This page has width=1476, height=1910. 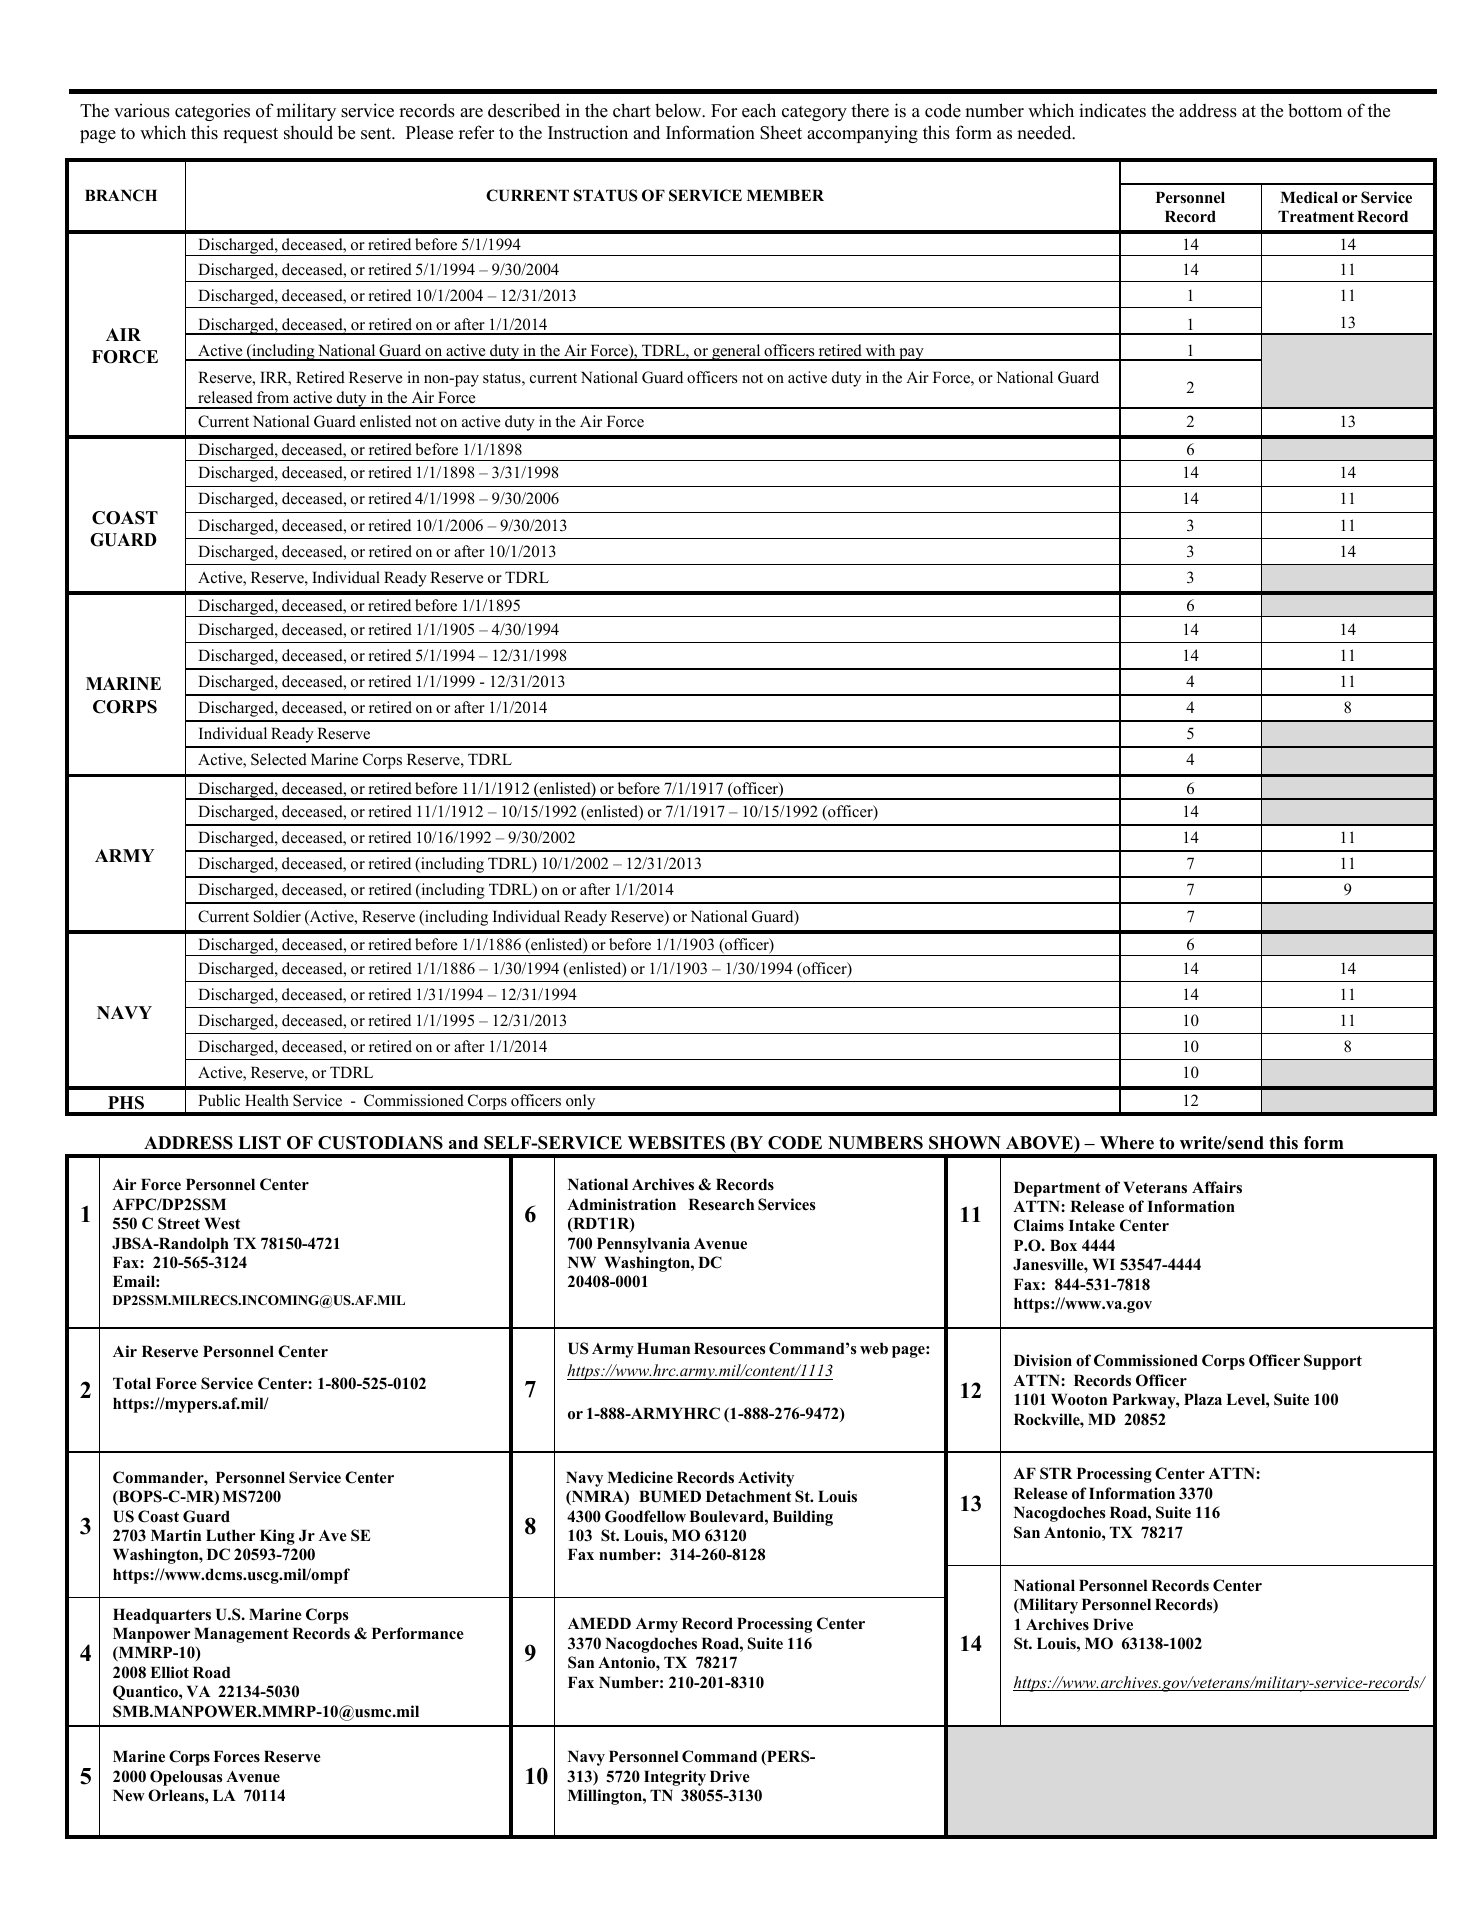 I want to click on Sheet, so click(x=781, y=133).
